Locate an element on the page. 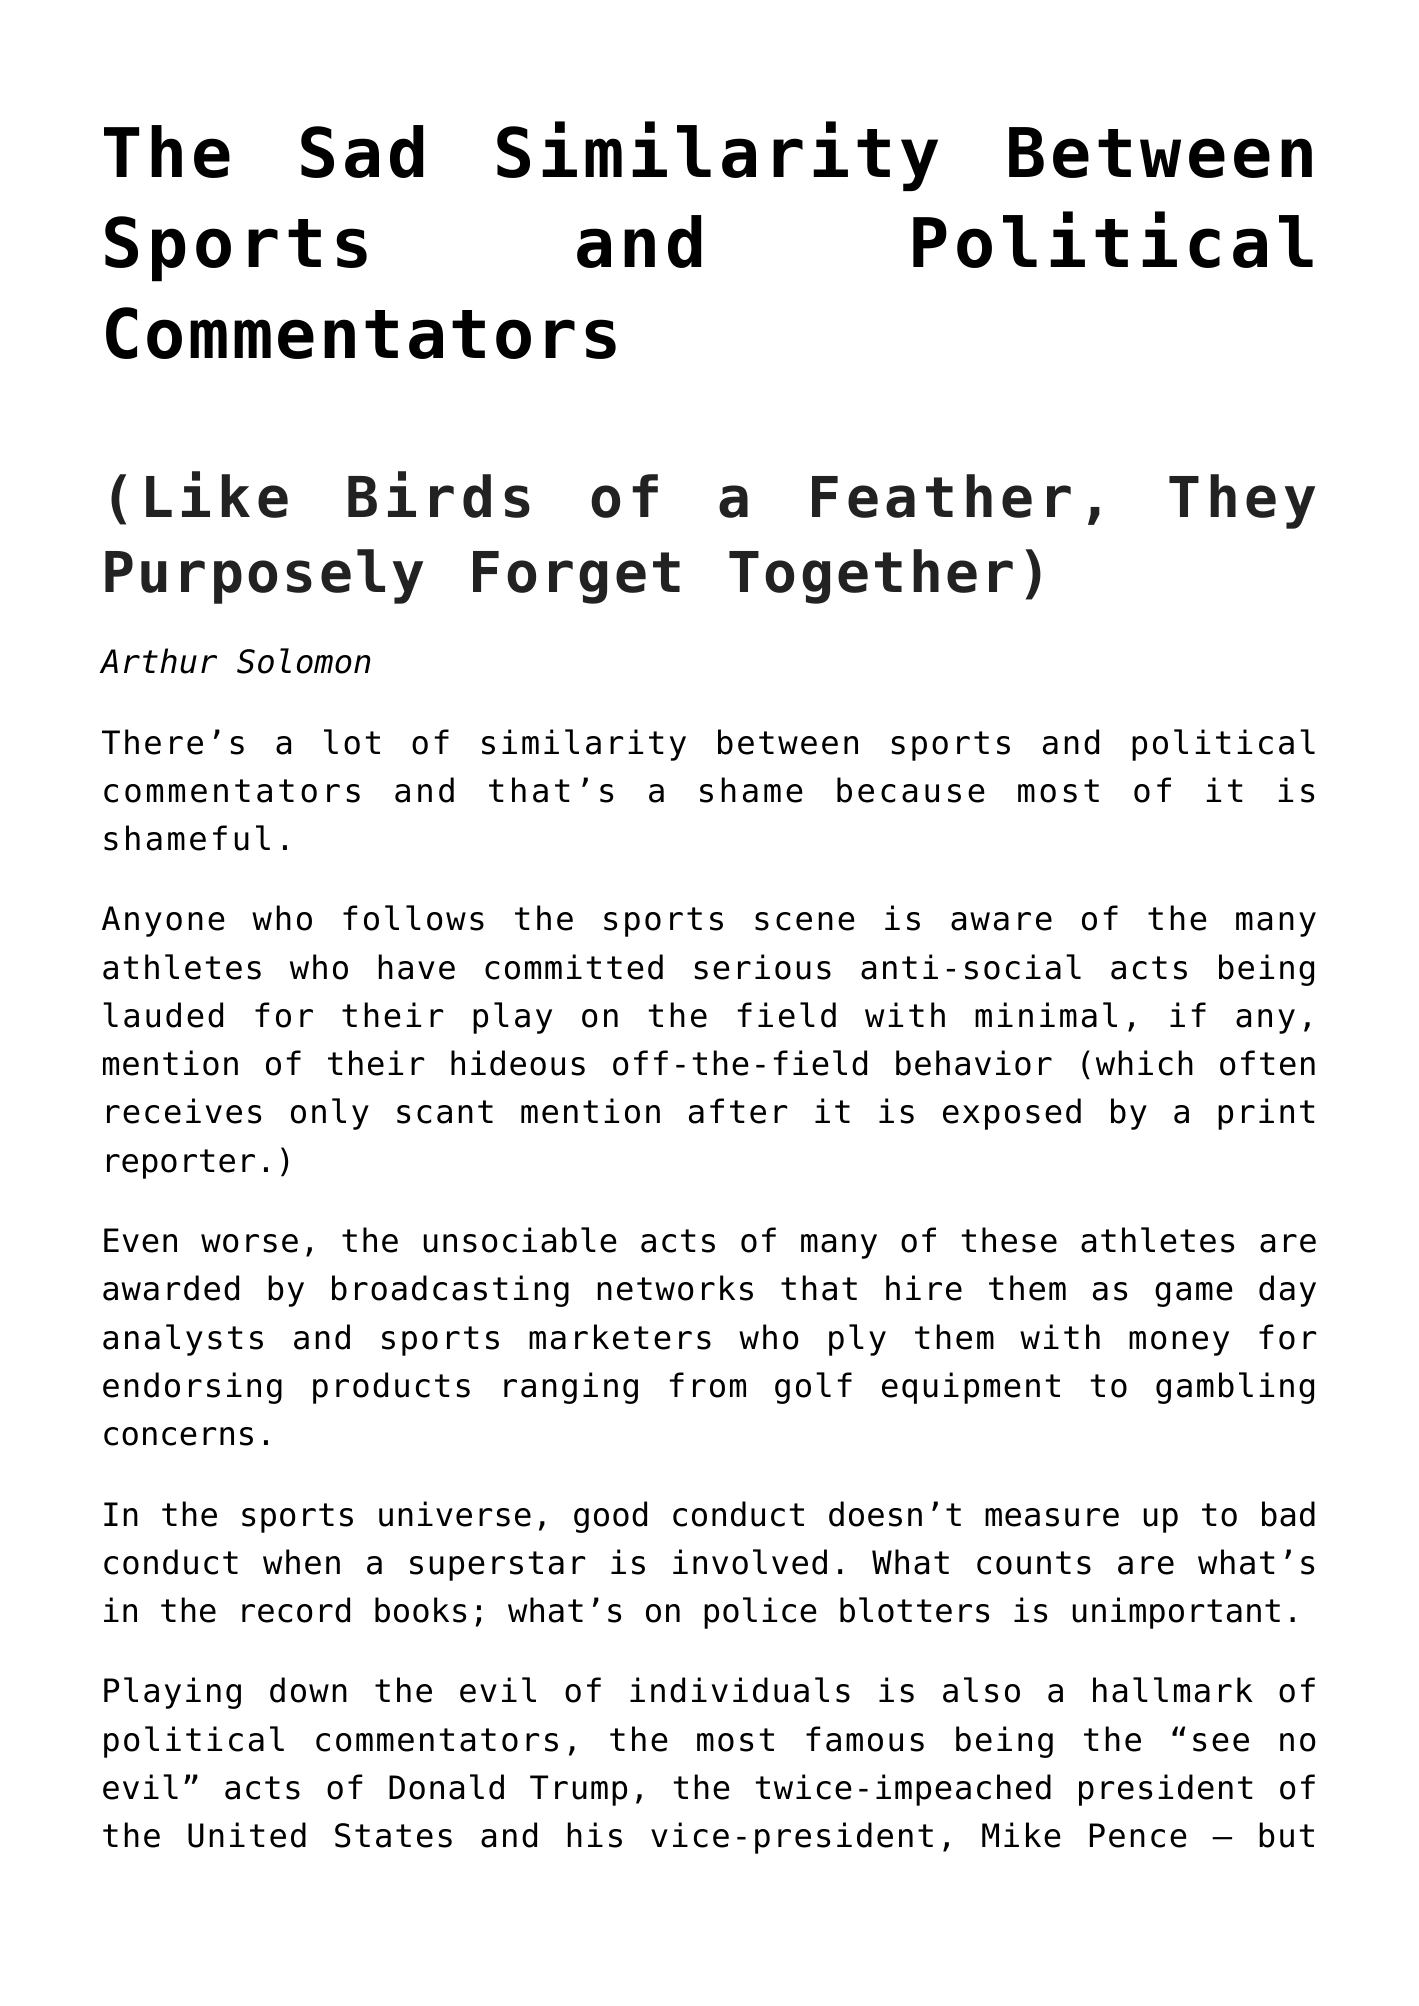 This page has height=2006, width=1419. Birds is located at coordinates (439, 494).
